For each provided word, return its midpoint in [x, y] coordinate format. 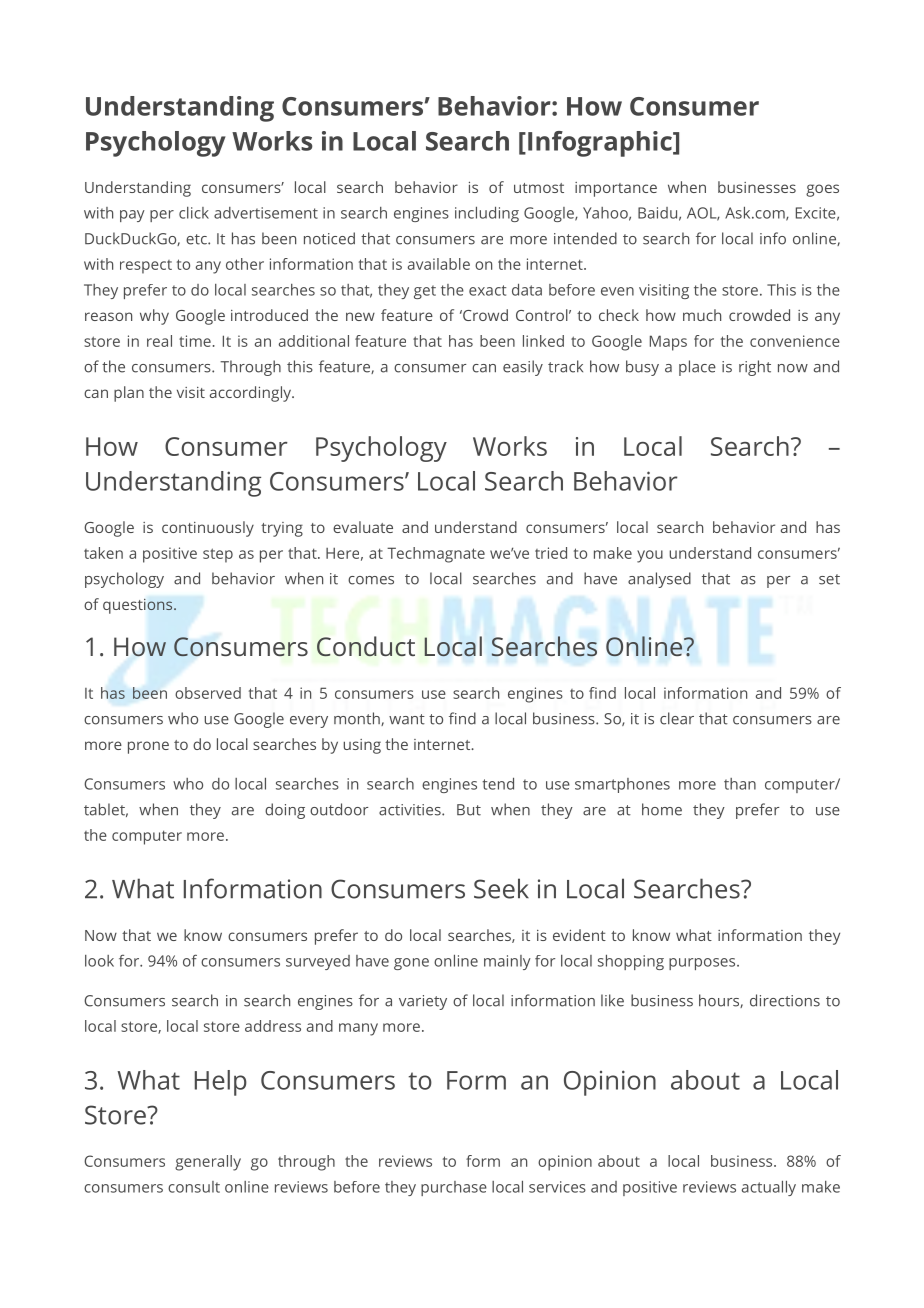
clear [677, 718]
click [194, 213]
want [407, 719]
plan [129, 394]
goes [822, 190]
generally [208, 1163]
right [755, 368]
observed [208, 693]
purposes [703, 964]
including [487, 214]
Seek [501, 888]
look [99, 961]
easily [523, 368]
